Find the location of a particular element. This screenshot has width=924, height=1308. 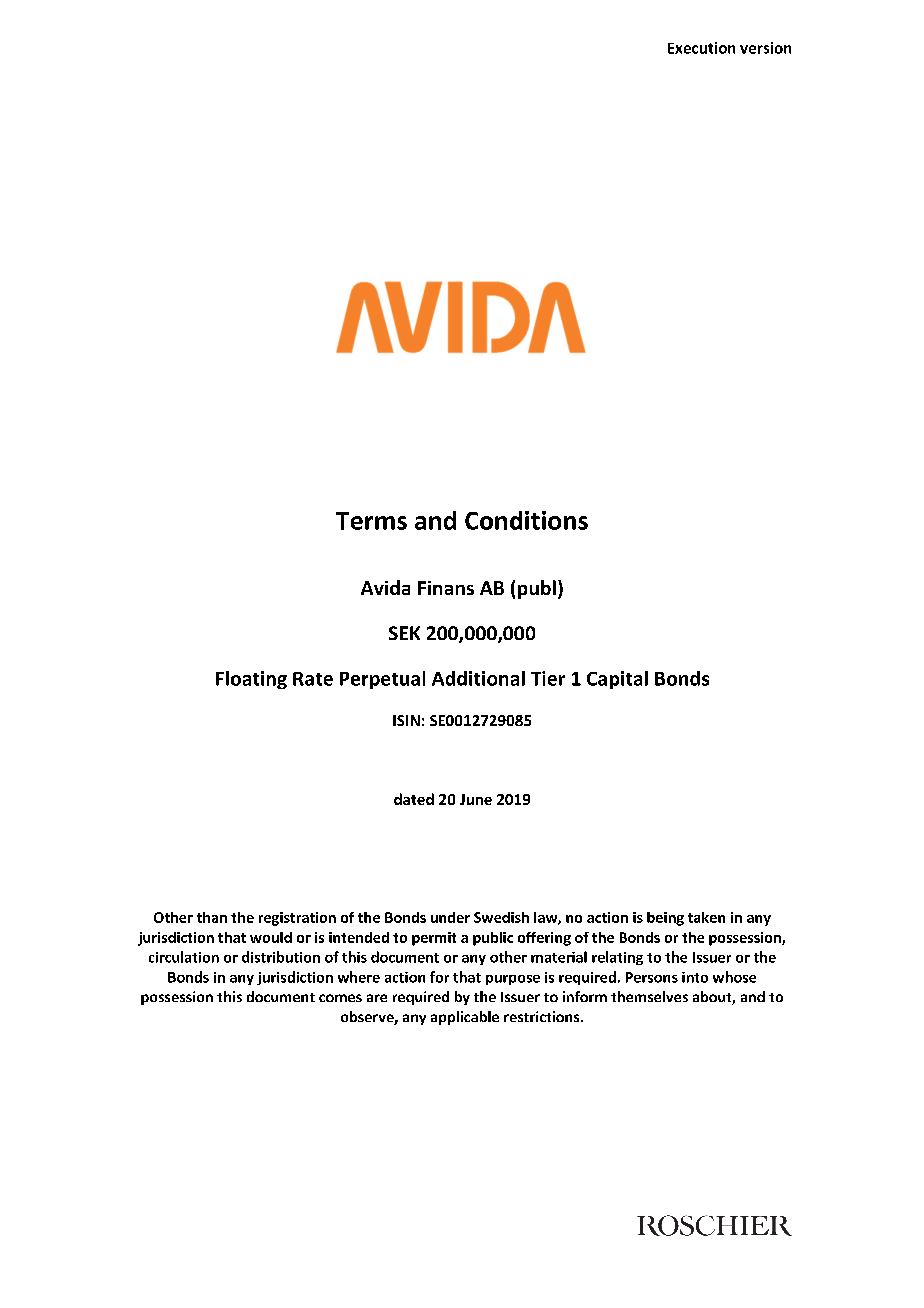

Capital is located at coordinates (617, 680).
